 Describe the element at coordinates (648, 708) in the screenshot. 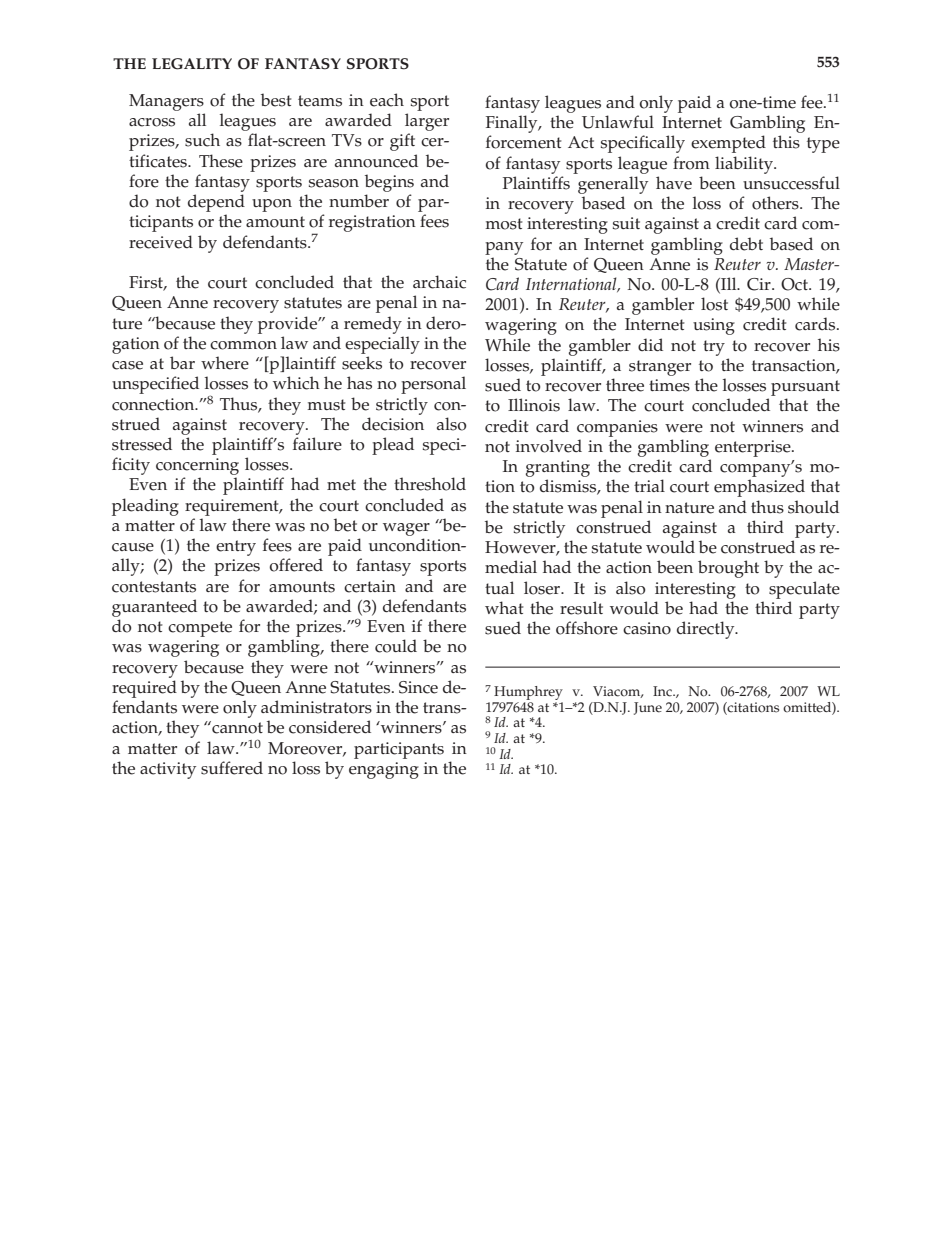

I see `June` at that location.
